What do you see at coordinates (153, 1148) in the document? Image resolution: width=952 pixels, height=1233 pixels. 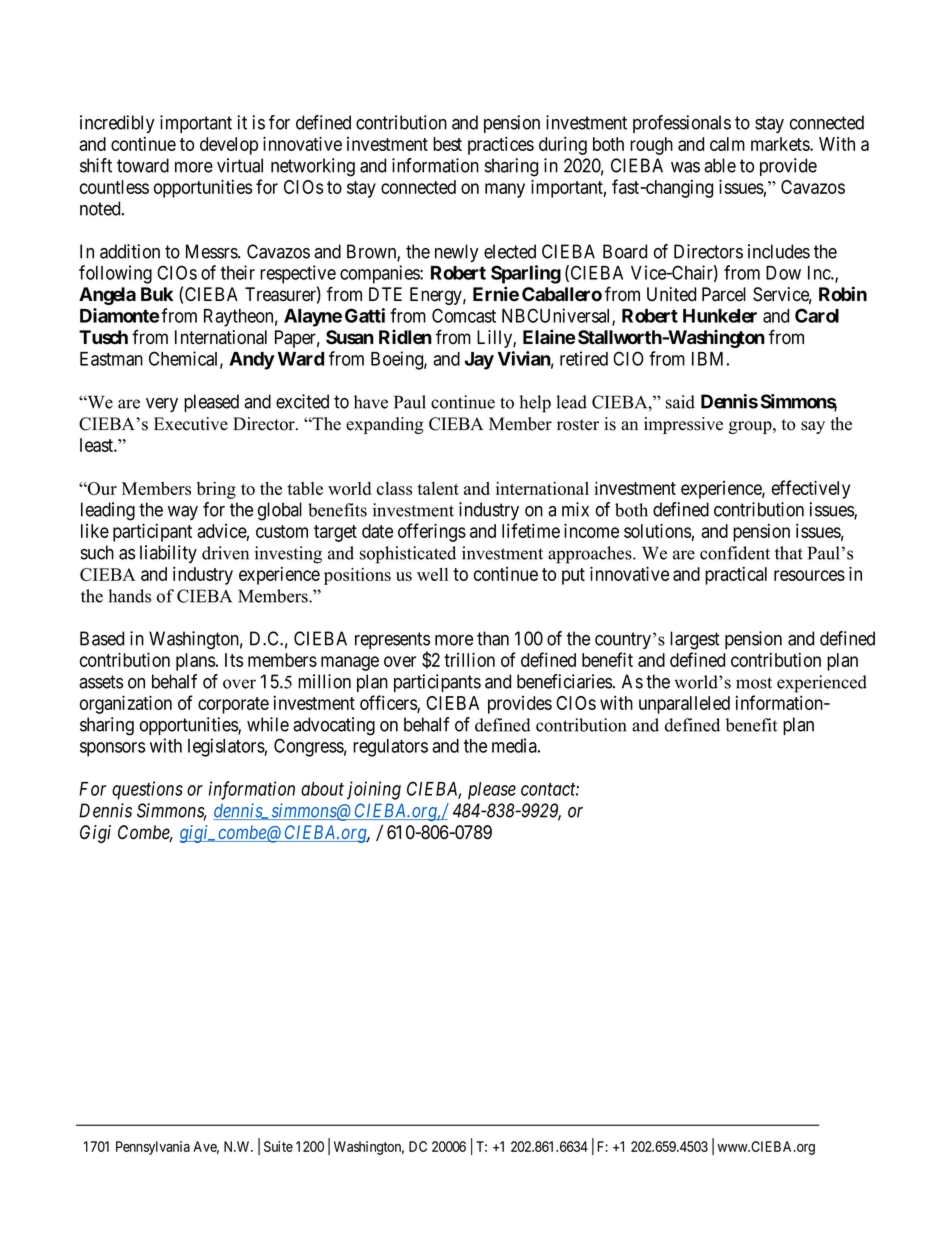 I see `Pennsylvania` at bounding box center [153, 1148].
